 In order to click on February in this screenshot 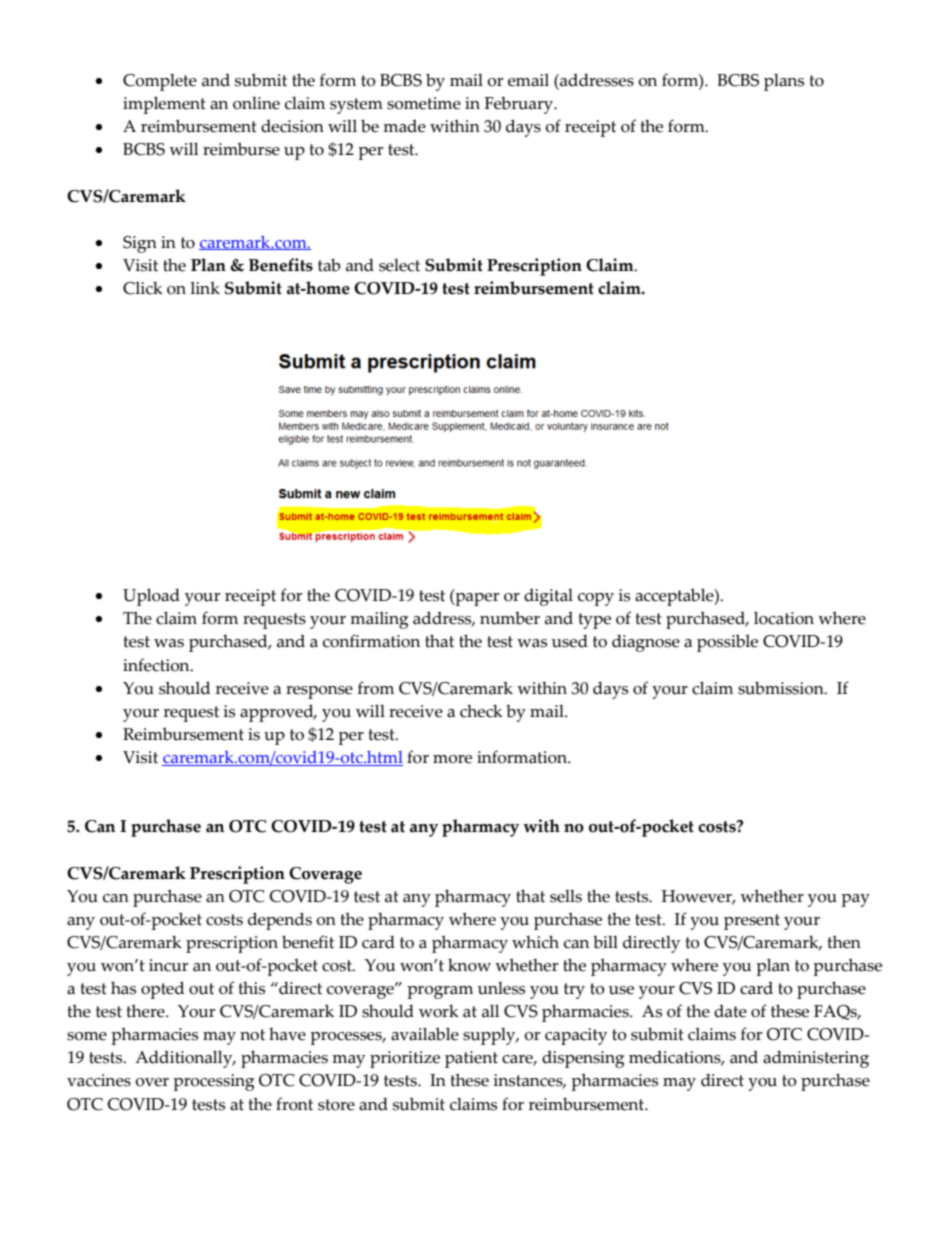, I will do `click(520, 105)`.
